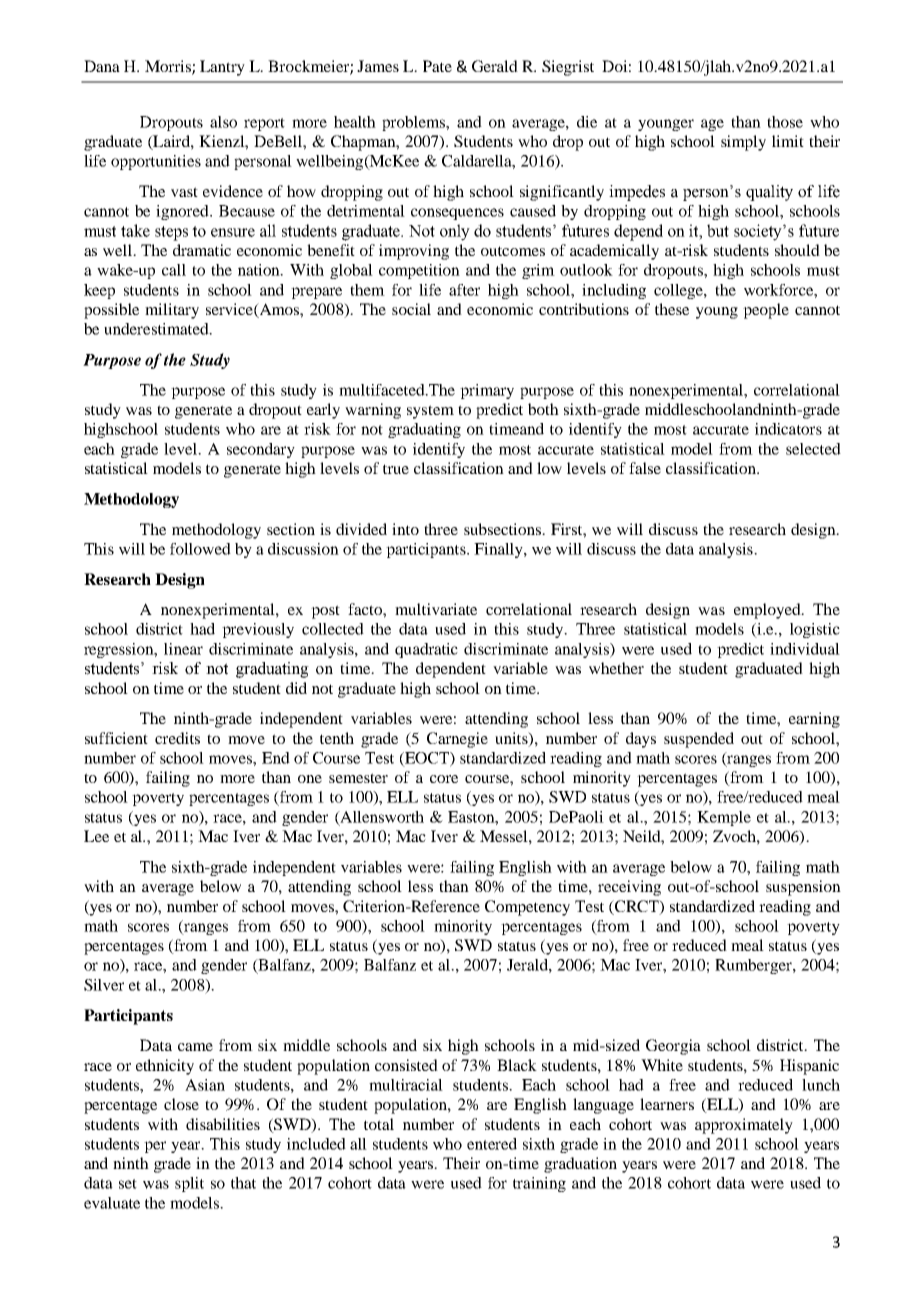 The image size is (924, 1308). What do you see at coordinates (189, 1184) in the document?
I see `split` at bounding box center [189, 1184].
